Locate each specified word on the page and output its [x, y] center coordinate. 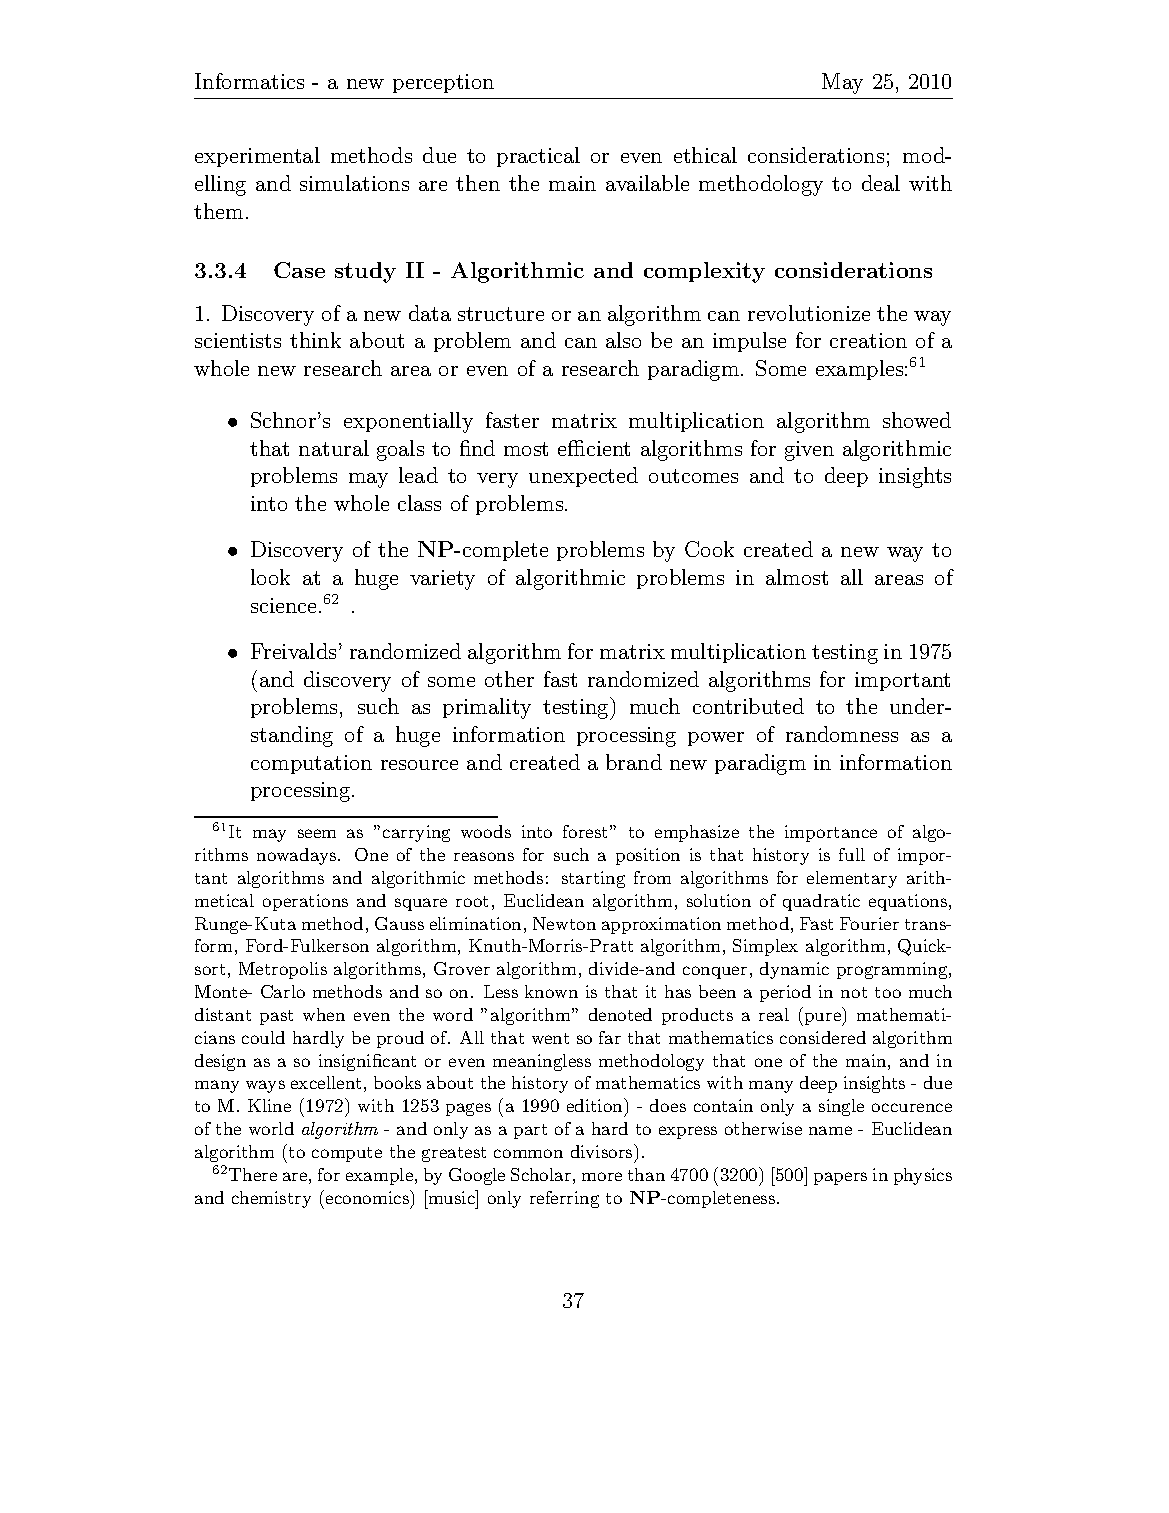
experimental [257, 157]
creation [868, 340]
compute [347, 1154]
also [623, 340]
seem [317, 833]
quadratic [821, 902]
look [270, 577]
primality [487, 708]
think [315, 340]
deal [881, 183]
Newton [564, 923]
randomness [842, 734]
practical [538, 157]
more [602, 1176]
